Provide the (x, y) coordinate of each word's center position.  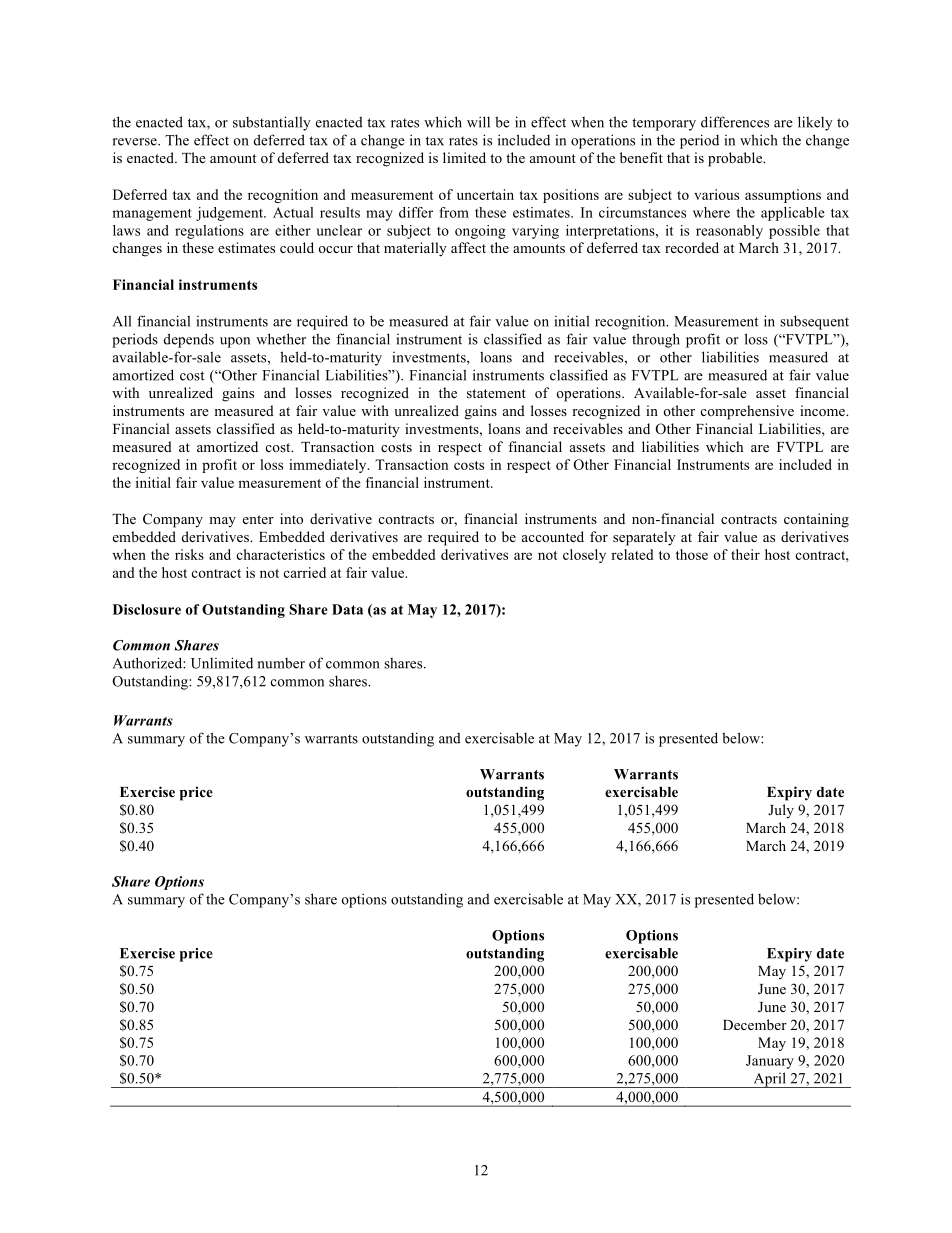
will (478, 122)
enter (258, 519)
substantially (272, 123)
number (281, 663)
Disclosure (147, 609)
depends (189, 340)
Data (347, 609)
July (781, 811)
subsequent (814, 322)
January (770, 1062)
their (745, 554)
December (755, 1024)
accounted (553, 536)
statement (496, 393)
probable (736, 159)
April (769, 1080)
